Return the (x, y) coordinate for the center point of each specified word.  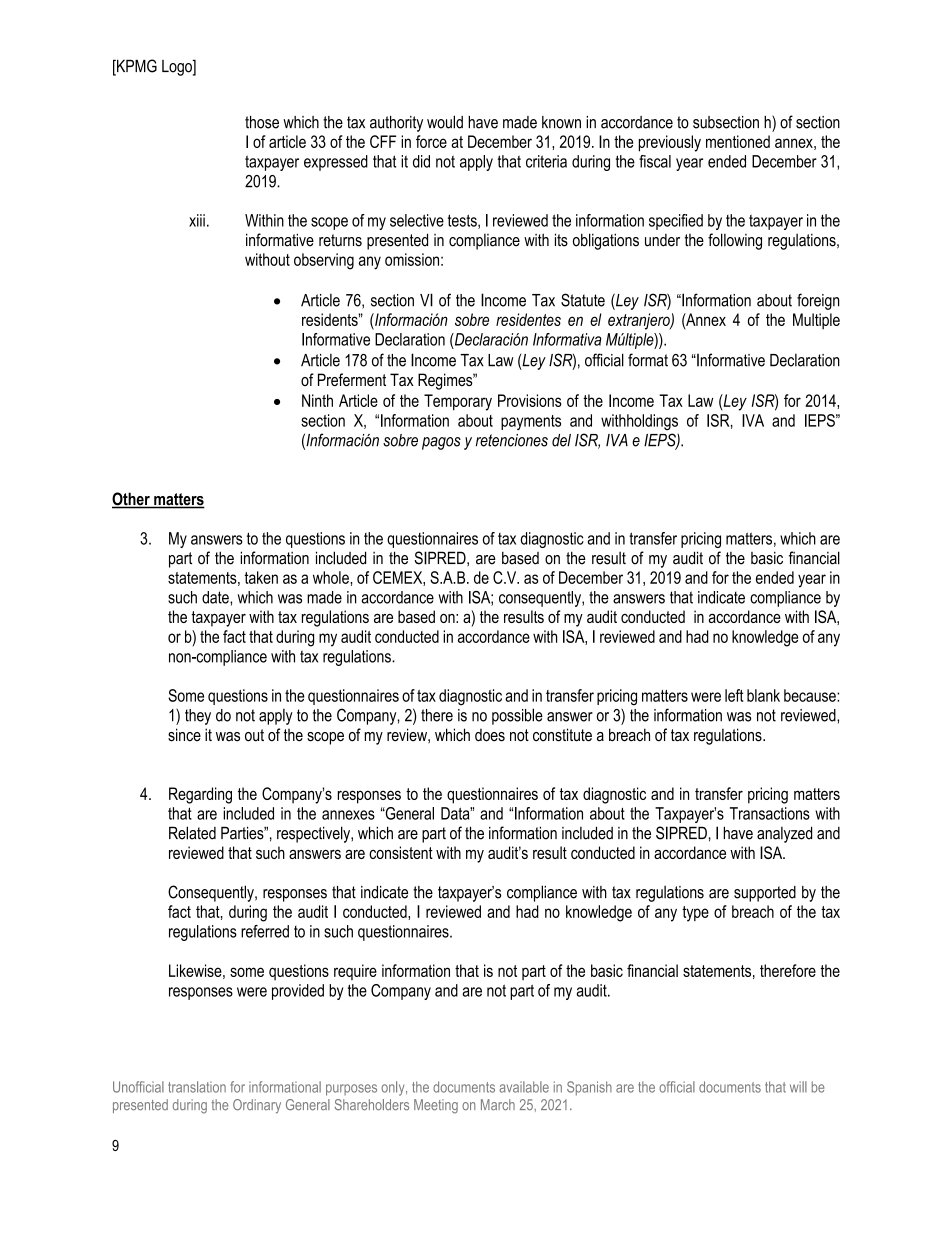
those (262, 122)
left (734, 695)
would (445, 122)
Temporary (458, 402)
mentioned (738, 141)
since (184, 735)
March (498, 1105)
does (490, 735)
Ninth (317, 400)
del (561, 440)
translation (197, 1087)
